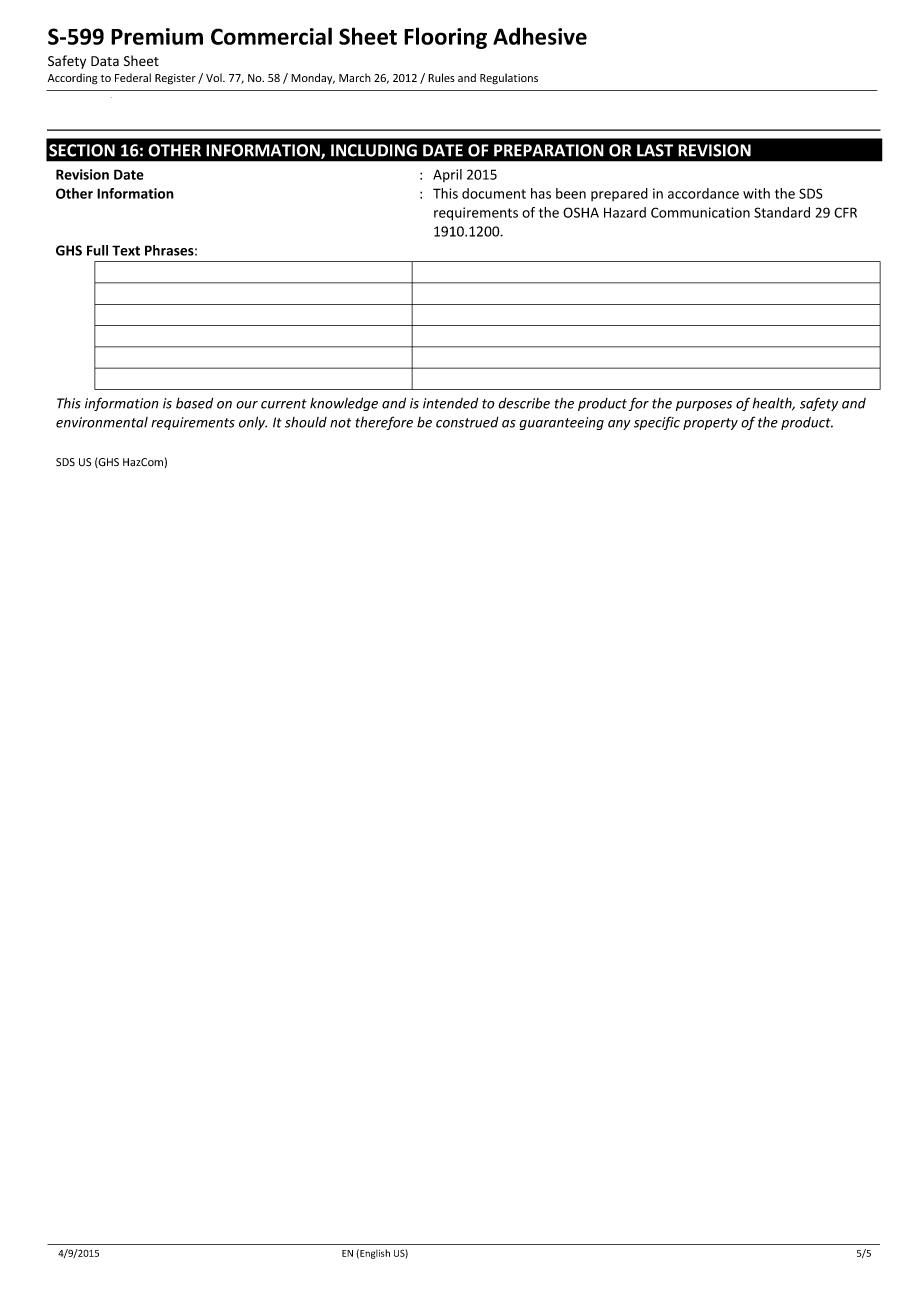 This image has width=924, height=1308. I want to click on April, so click(447, 175).
